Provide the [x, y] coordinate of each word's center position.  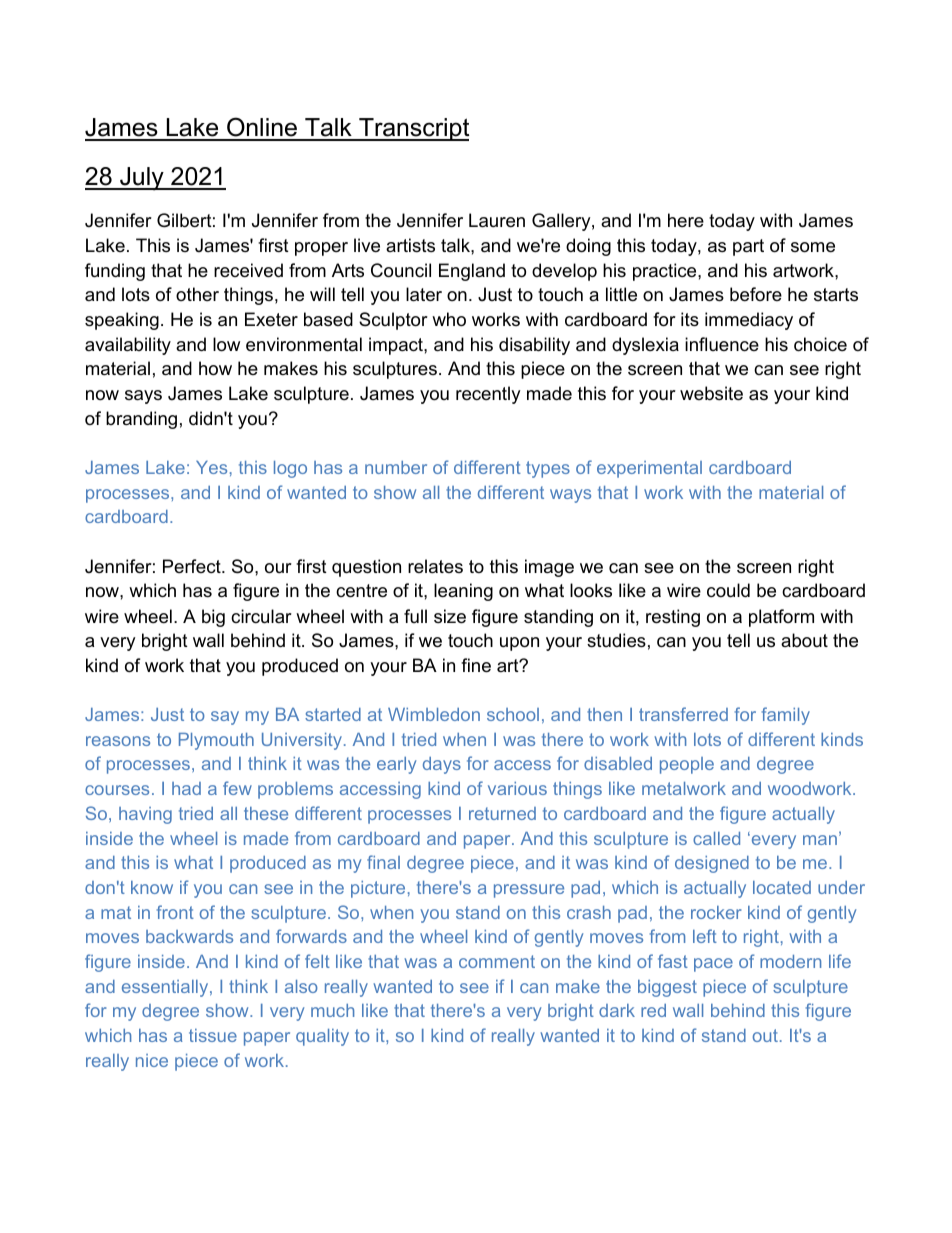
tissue [213, 1035]
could [728, 590]
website [711, 393]
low [226, 344]
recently [488, 395]
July [142, 179]
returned [502, 813]
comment [497, 961]
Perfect [193, 566]
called [716, 838]
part [748, 247]
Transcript [413, 129]
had [186, 788]
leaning [463, 592]
